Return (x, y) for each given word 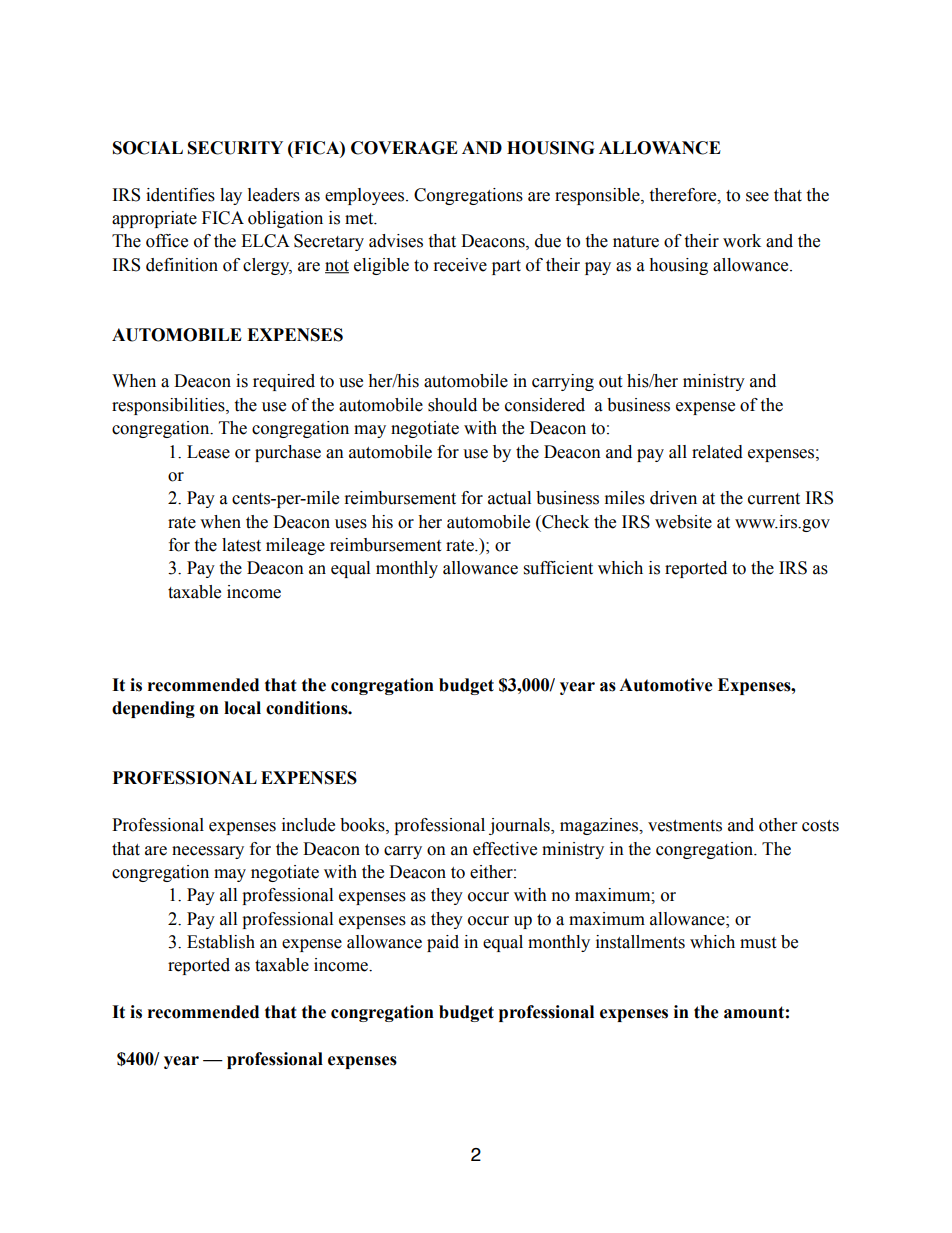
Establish (221, 942)
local (242, 708)
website (683, 522)
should (452, 405)
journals (520, 826)
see (757, 197)
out (610, 382)
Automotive (666, 685)
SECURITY (235, 148)
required (284, 382)
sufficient (558, 568)
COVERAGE (404, 148)
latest (241, 545)
